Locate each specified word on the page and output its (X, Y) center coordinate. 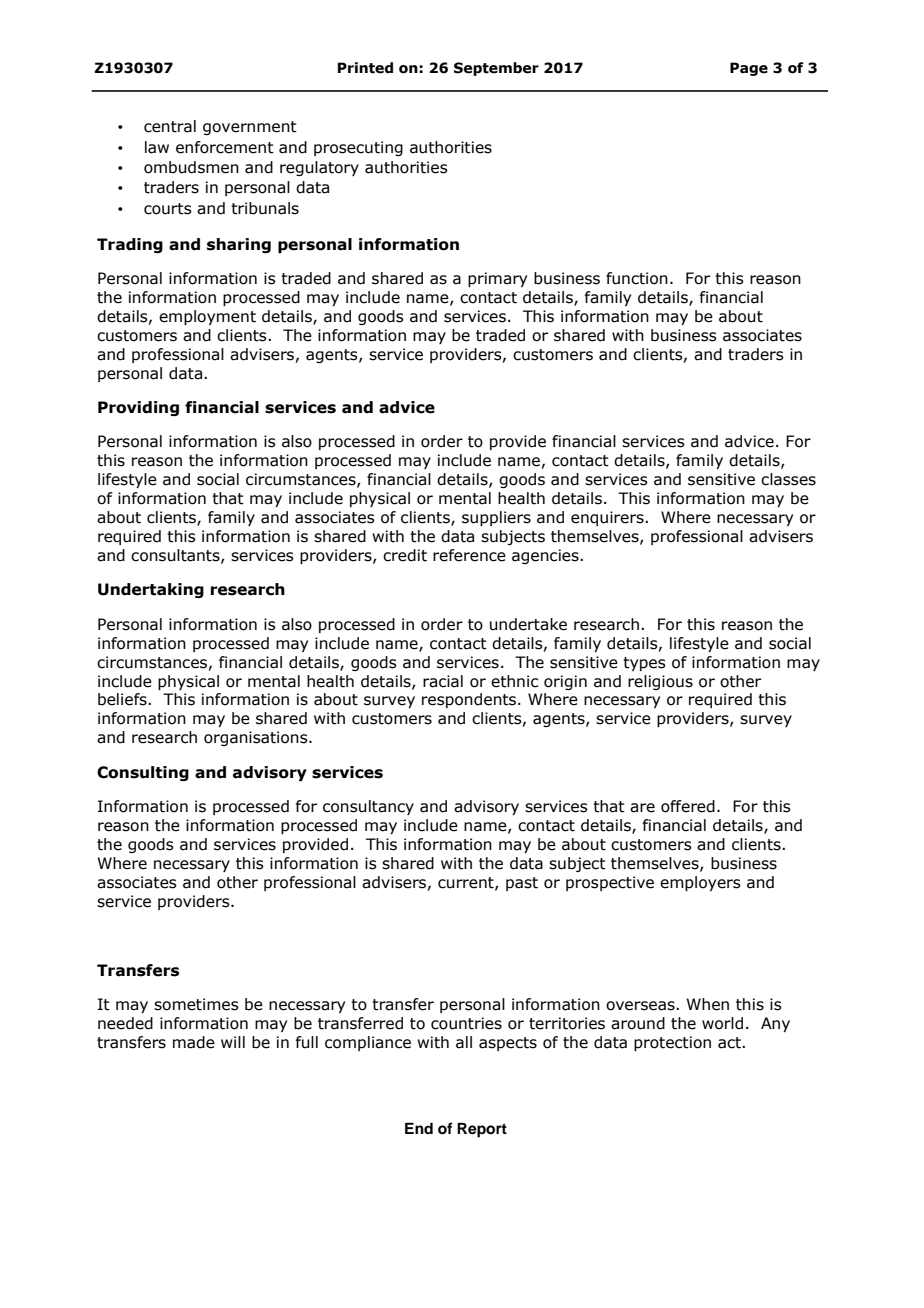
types (644, 664)
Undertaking (151, 590)
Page (749, 69)
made (194, 1042)
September (496, 69)
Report (482, 1130)
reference (469, 555)
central (170, 126)
